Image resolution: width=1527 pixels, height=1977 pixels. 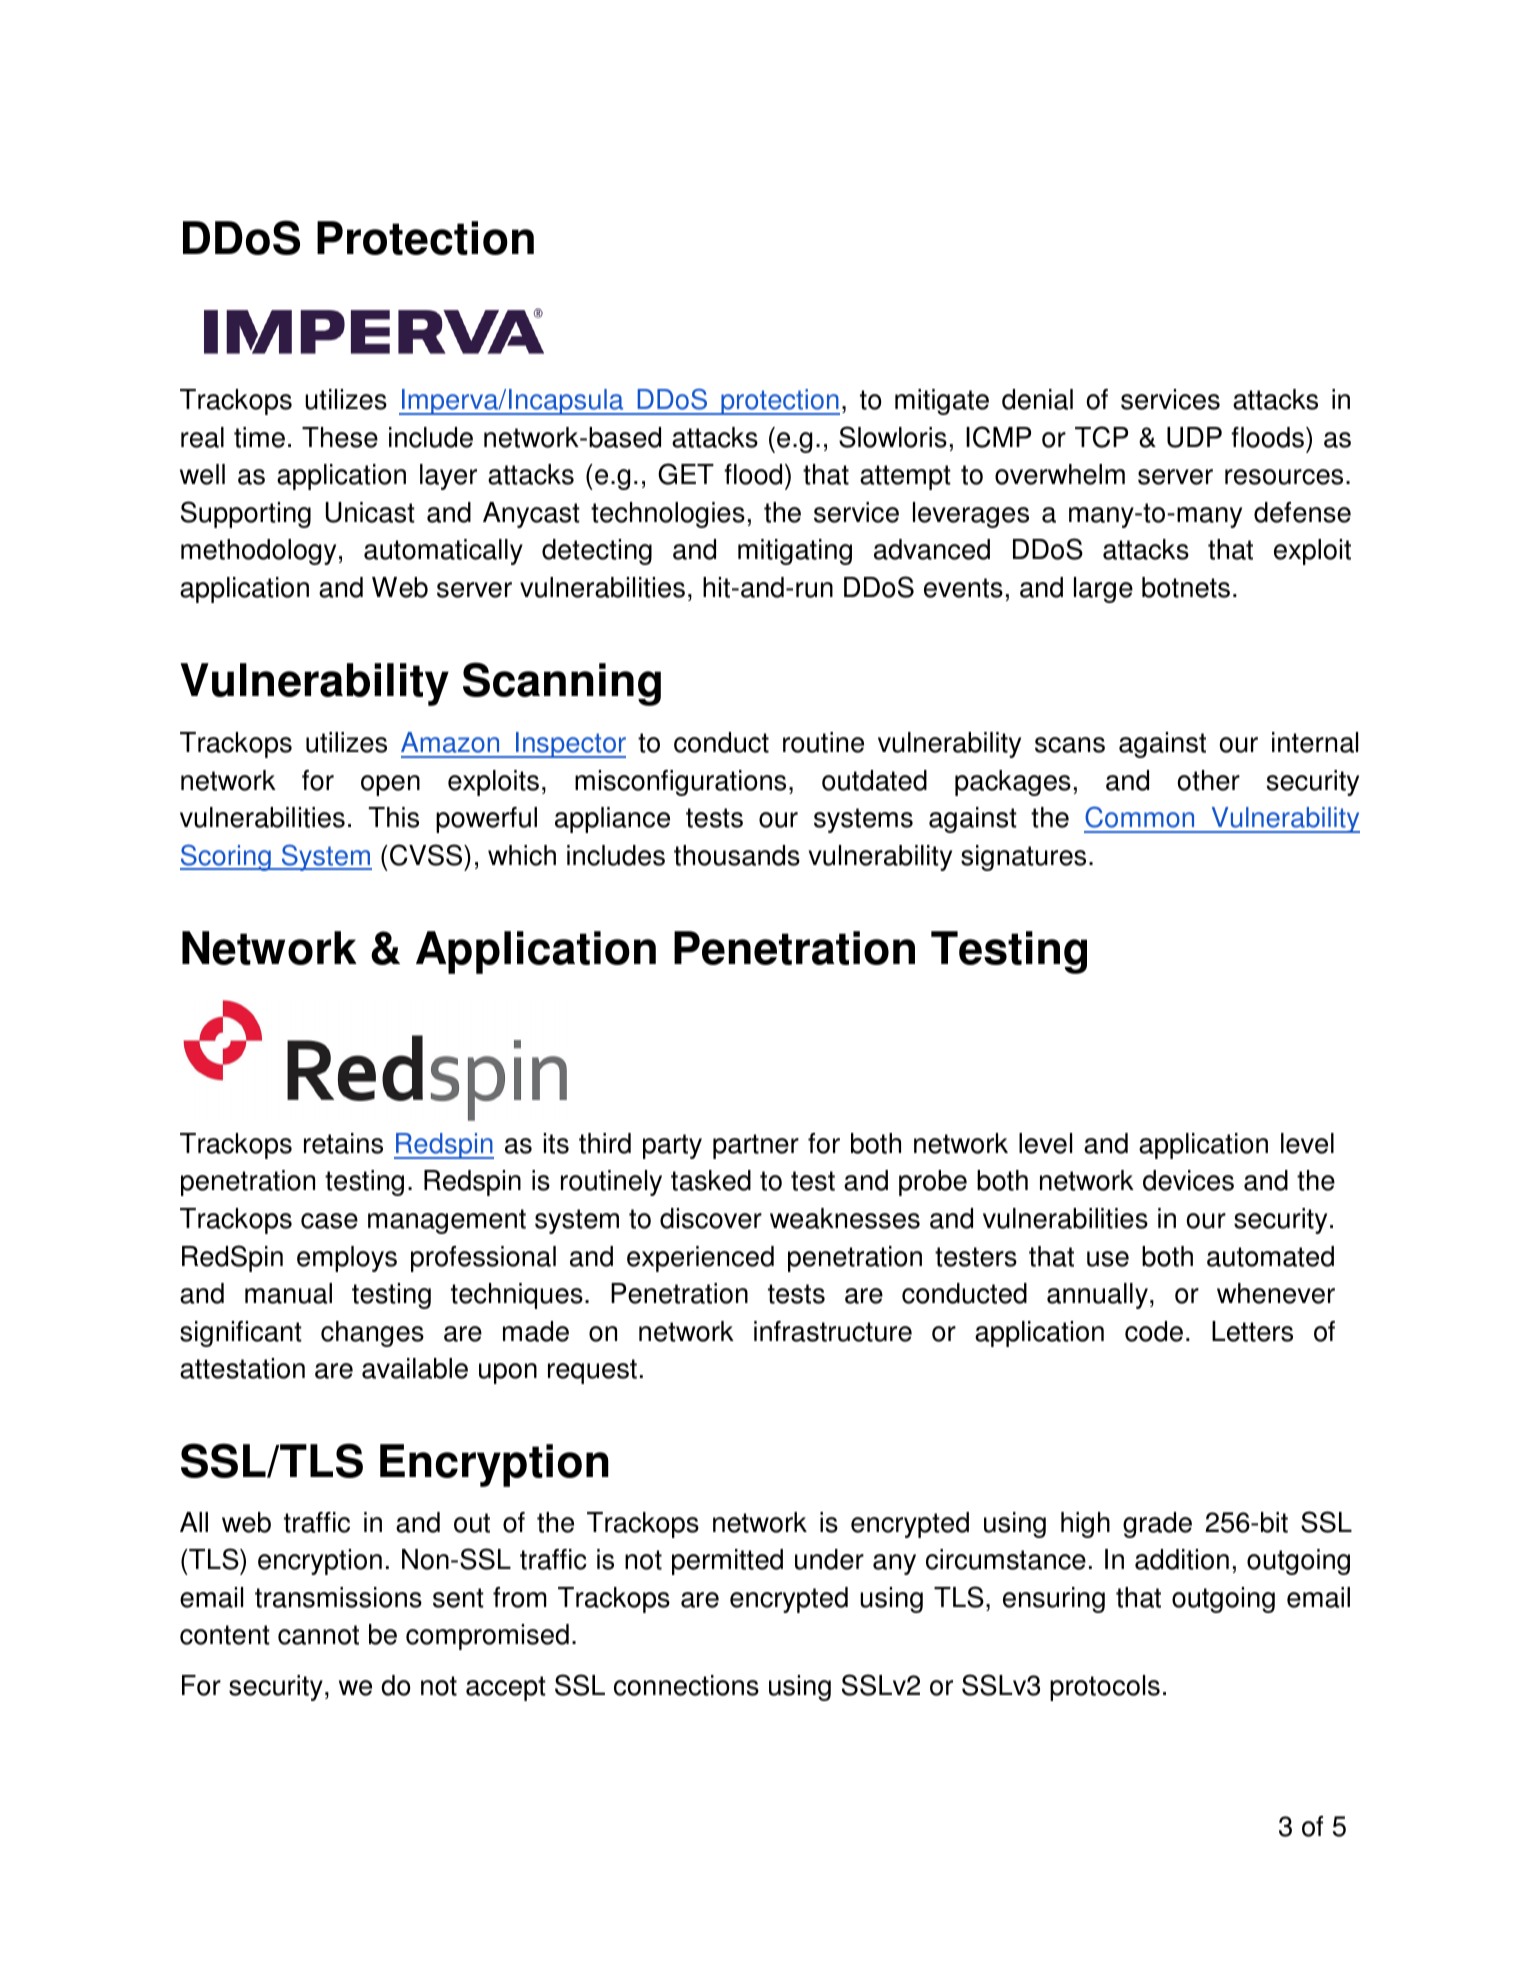 I want to click on These, so click(x=340, y=437).
